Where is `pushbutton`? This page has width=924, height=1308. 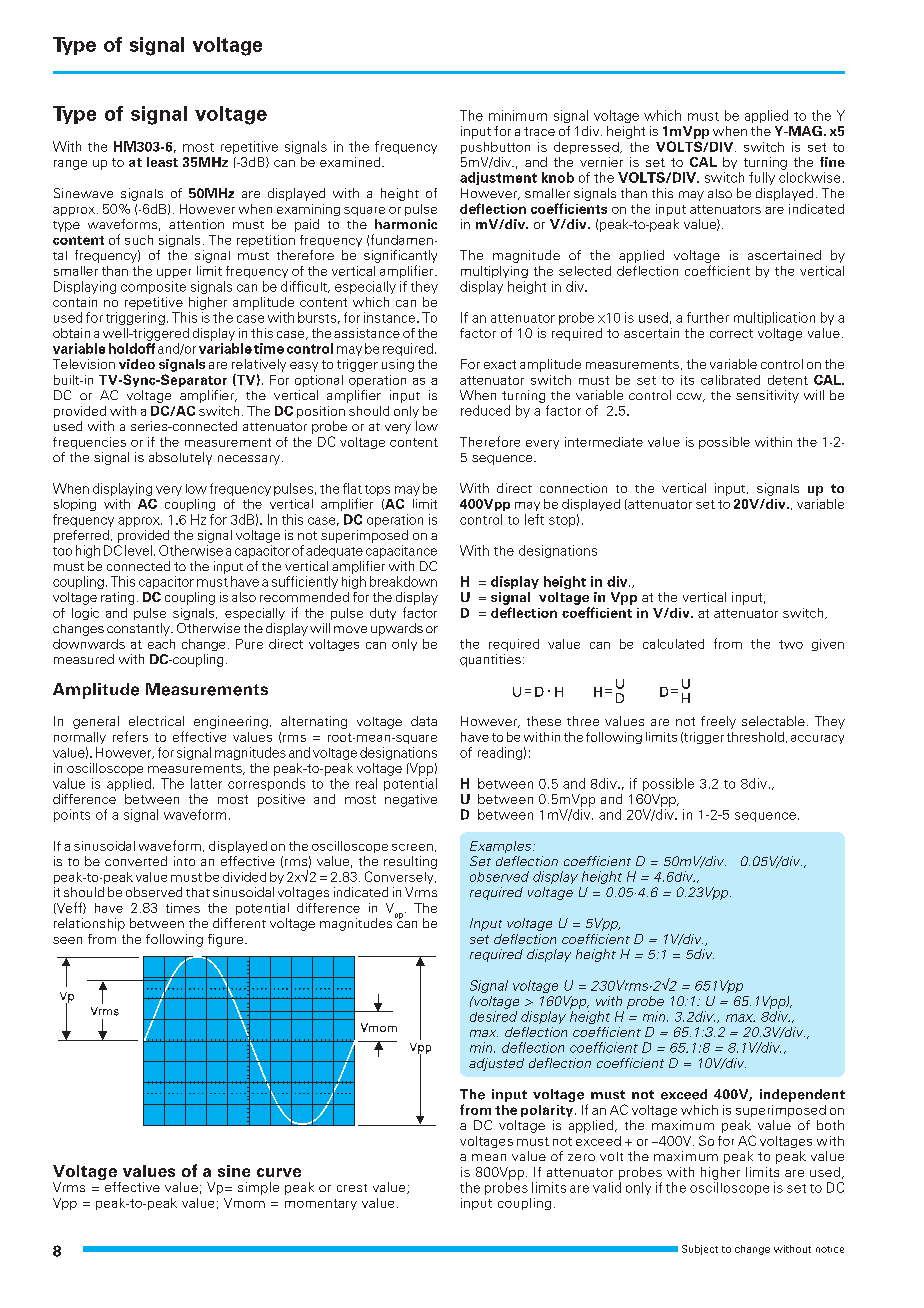
pushbutton is located at coordinates (495, 148).
